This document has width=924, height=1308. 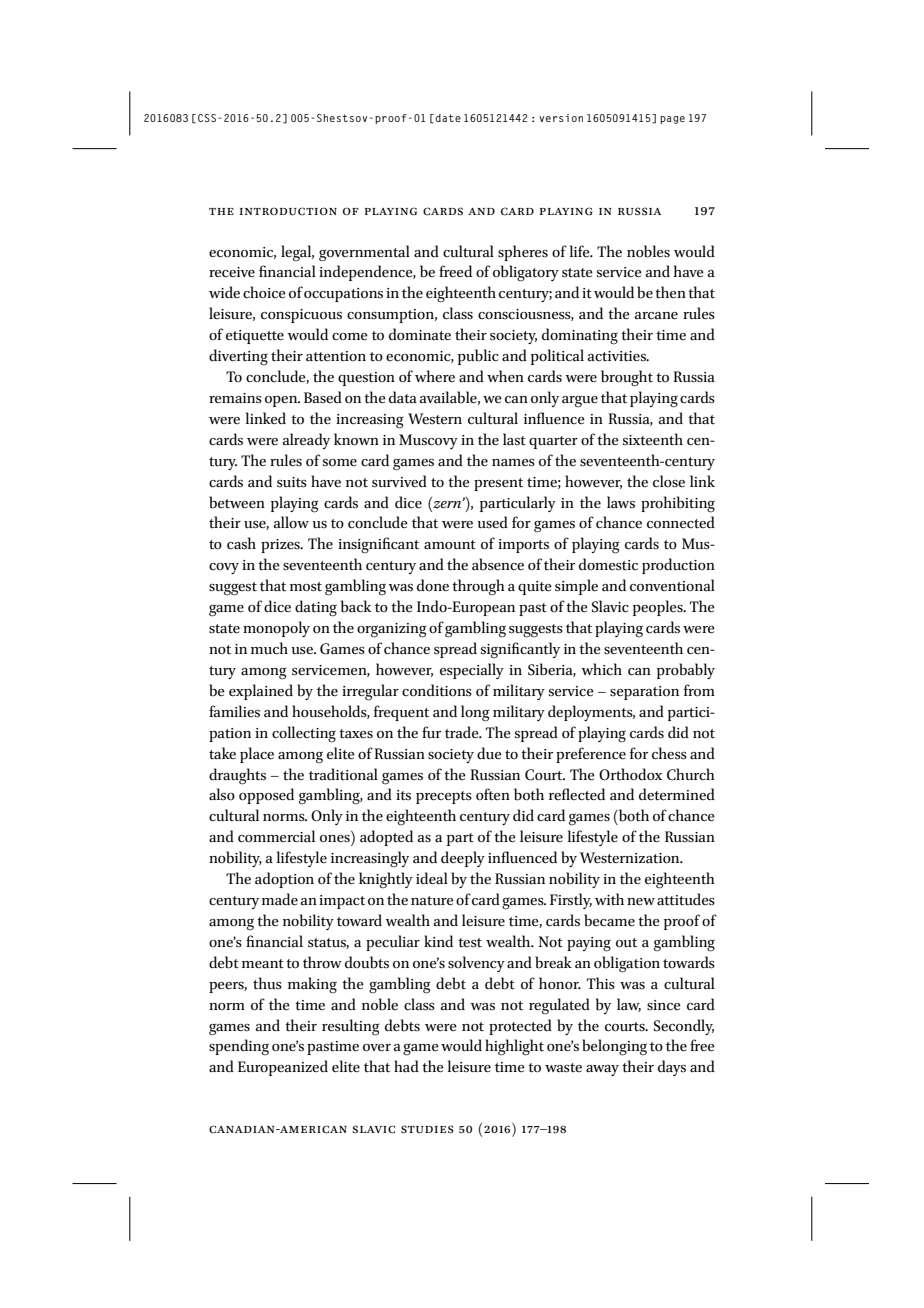 I want to click on opposed, so click(x=266, y=796).
